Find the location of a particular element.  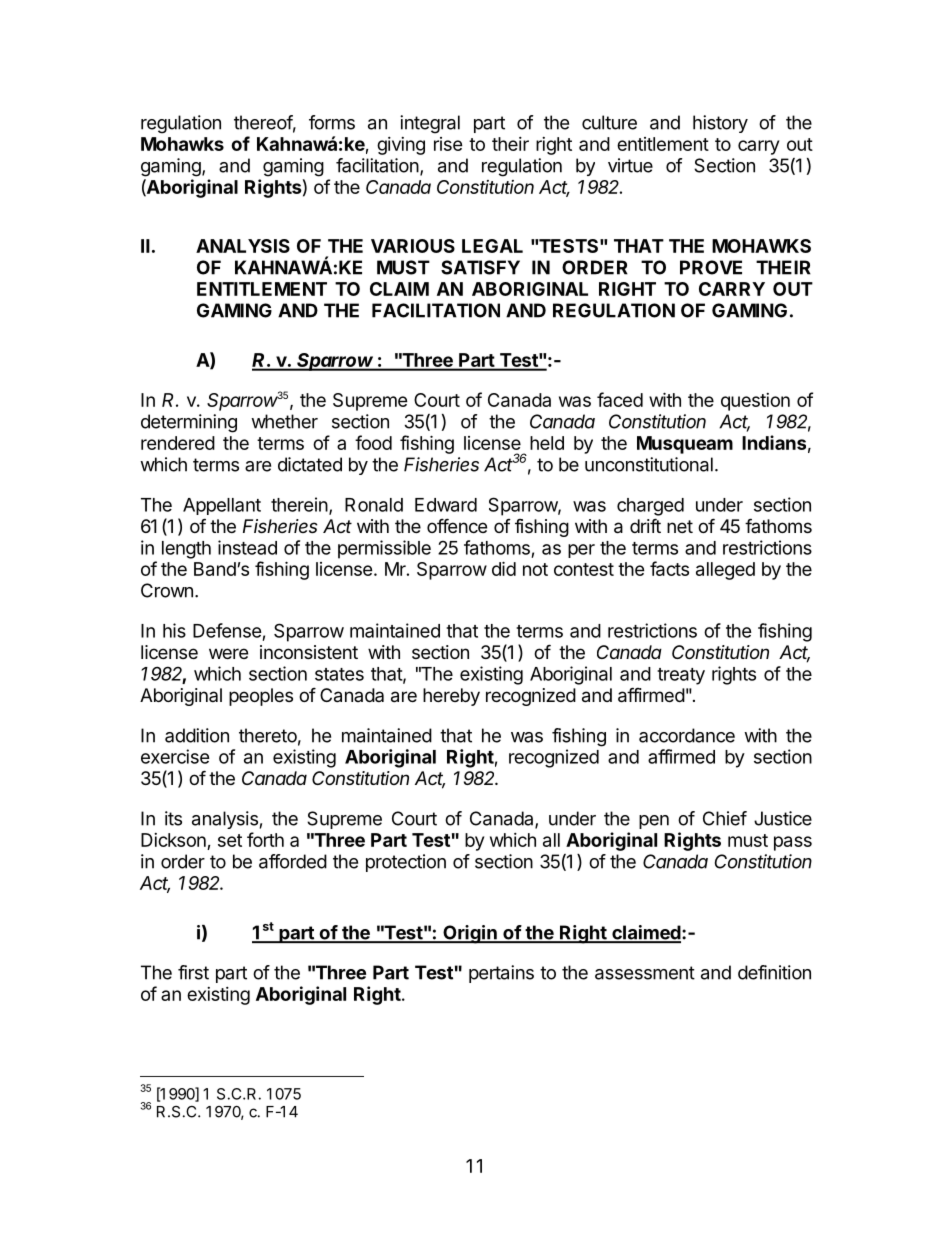

charged is located at coordinates (650, 507).
